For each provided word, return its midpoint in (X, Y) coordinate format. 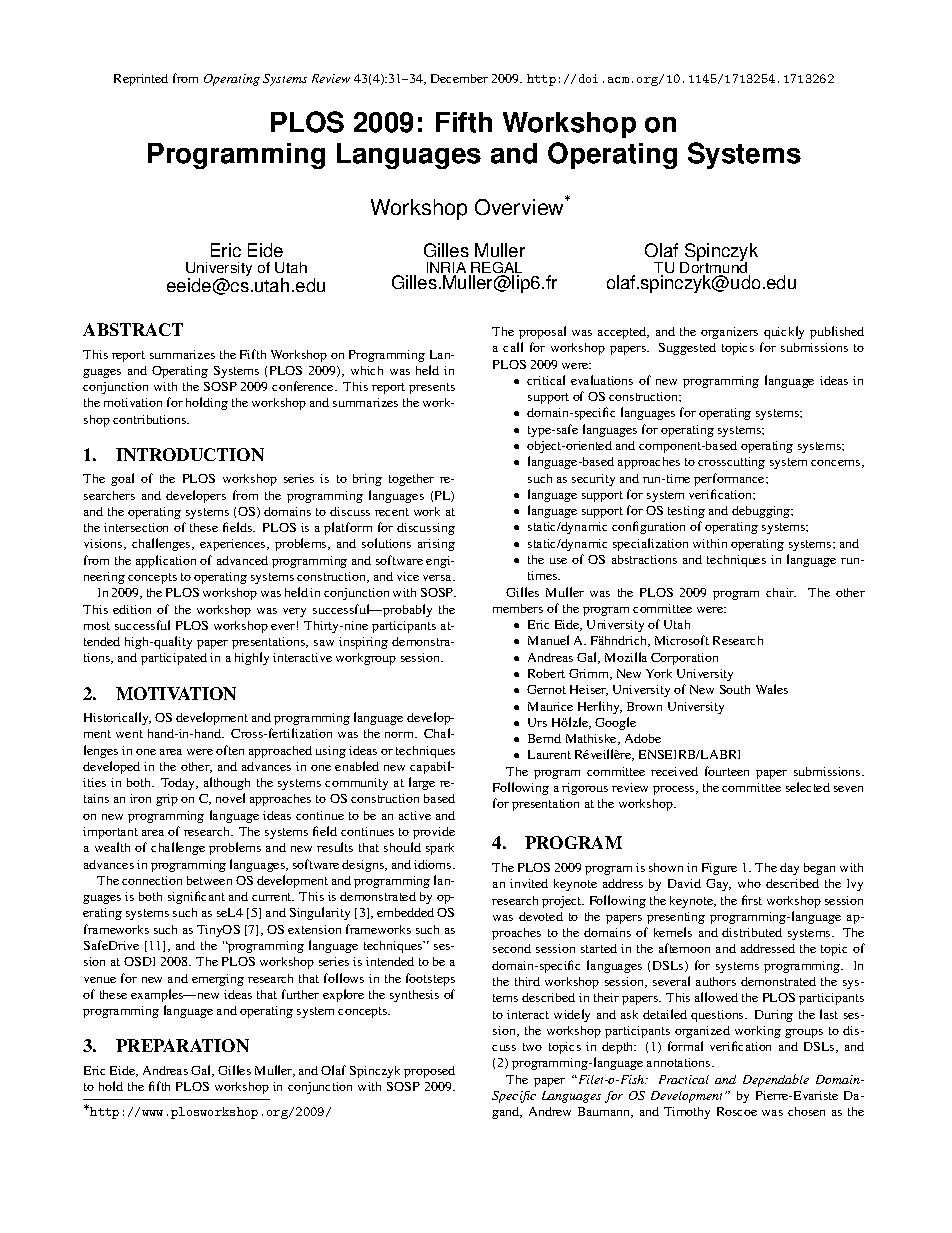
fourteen (727, 771)
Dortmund (715, 268)
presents (432, 388)
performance (730, 479)
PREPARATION (182, 1045)
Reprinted (141, 80)
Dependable (776, 1080)
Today (179, 784)
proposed (429, 1072)
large (422, 783)
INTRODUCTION (190, 454)
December (459, 78)
